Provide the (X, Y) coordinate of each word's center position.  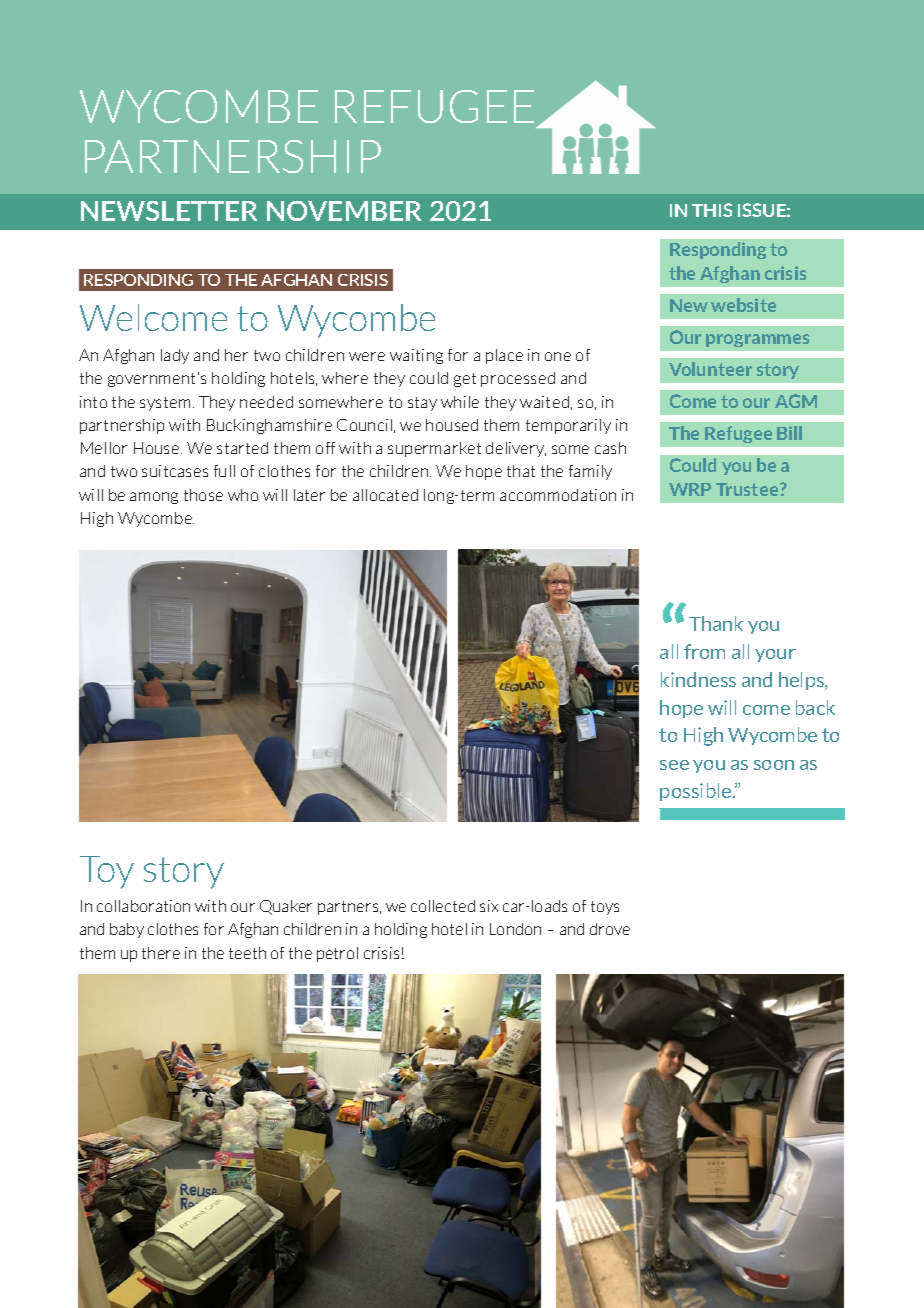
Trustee (748, 489)
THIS (712, 210)
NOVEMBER (344, 211)
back (815, 707)
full (224, 471)
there (161, 953)
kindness (698, 679)
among (154, 498)
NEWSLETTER (169, 211)
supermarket (434, 449)
